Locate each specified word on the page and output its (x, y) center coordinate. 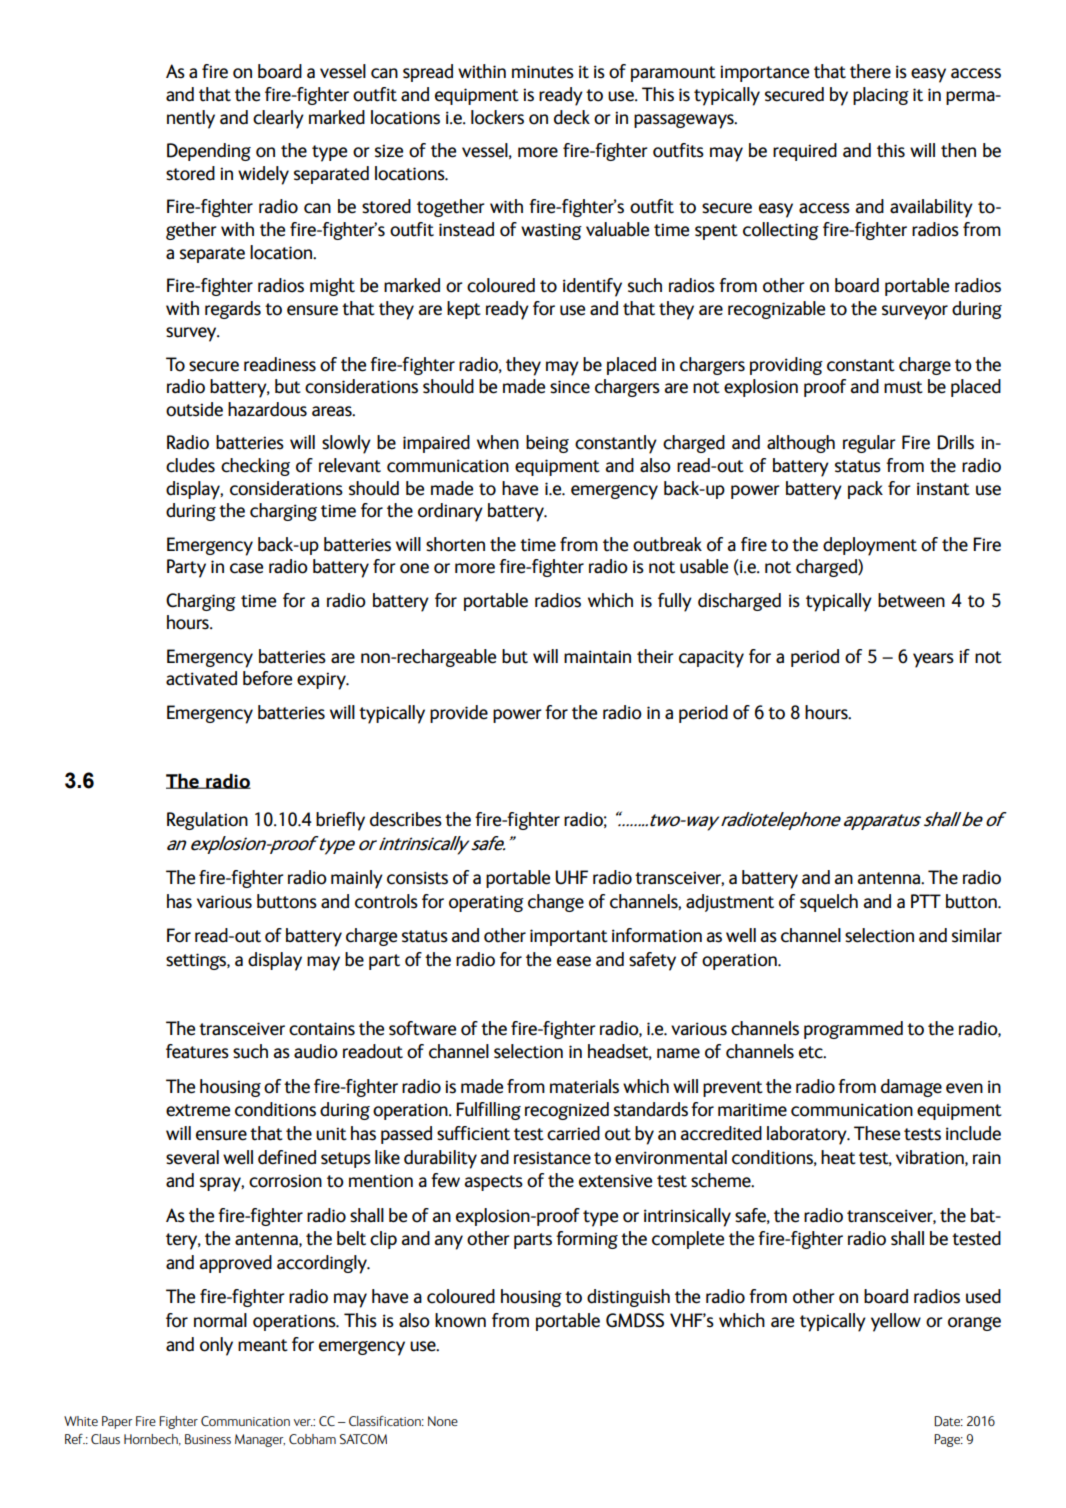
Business (208, 1439)
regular (869, 444)
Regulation (207, 821)
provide (459, 714)
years (933, 660)
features (197, 1051)
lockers (497, 117)
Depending (209, 152)
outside (194, 409)
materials (584, 1086)
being (547, 444)
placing (881, 96)
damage (911, 1088)
